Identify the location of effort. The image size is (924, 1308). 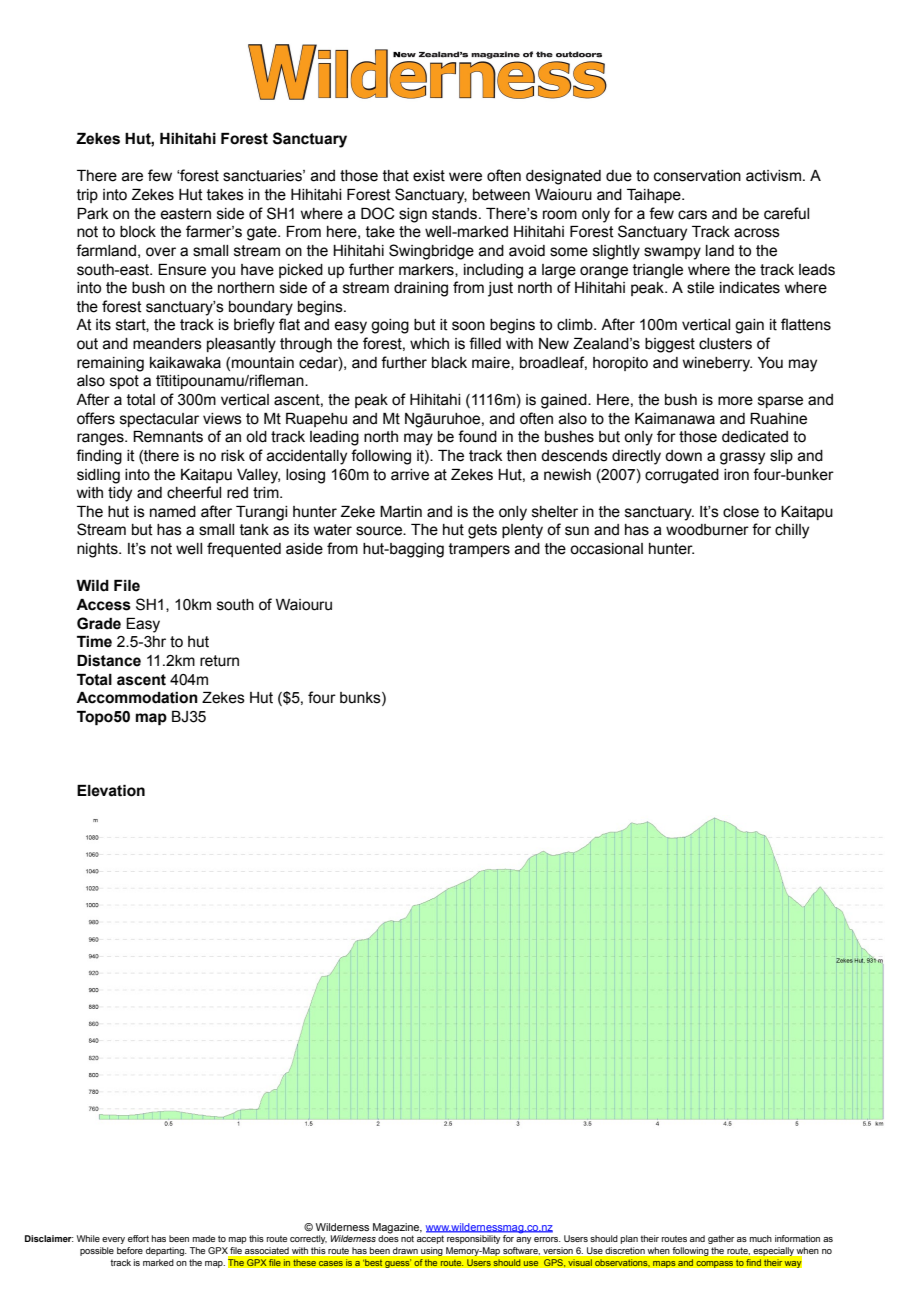
(138, 1238).
